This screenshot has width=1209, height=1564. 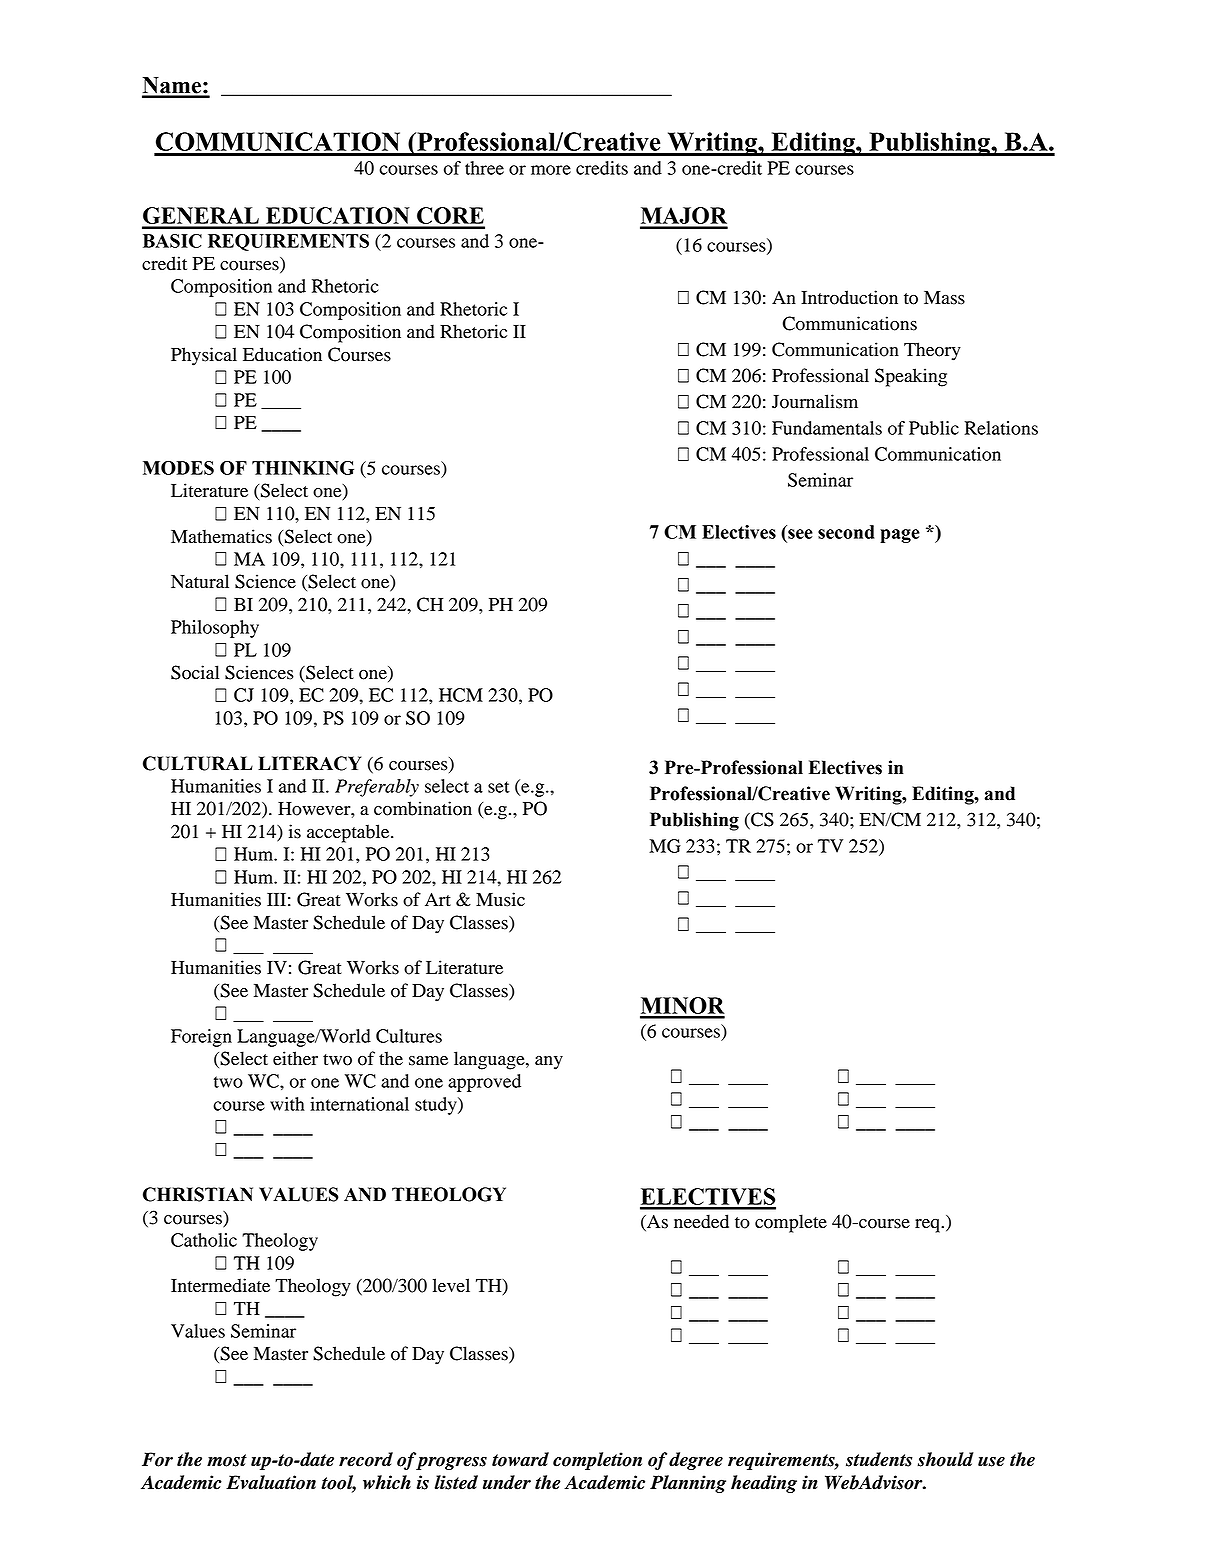 I want to click on Mass, so click(x=944, y=298).
